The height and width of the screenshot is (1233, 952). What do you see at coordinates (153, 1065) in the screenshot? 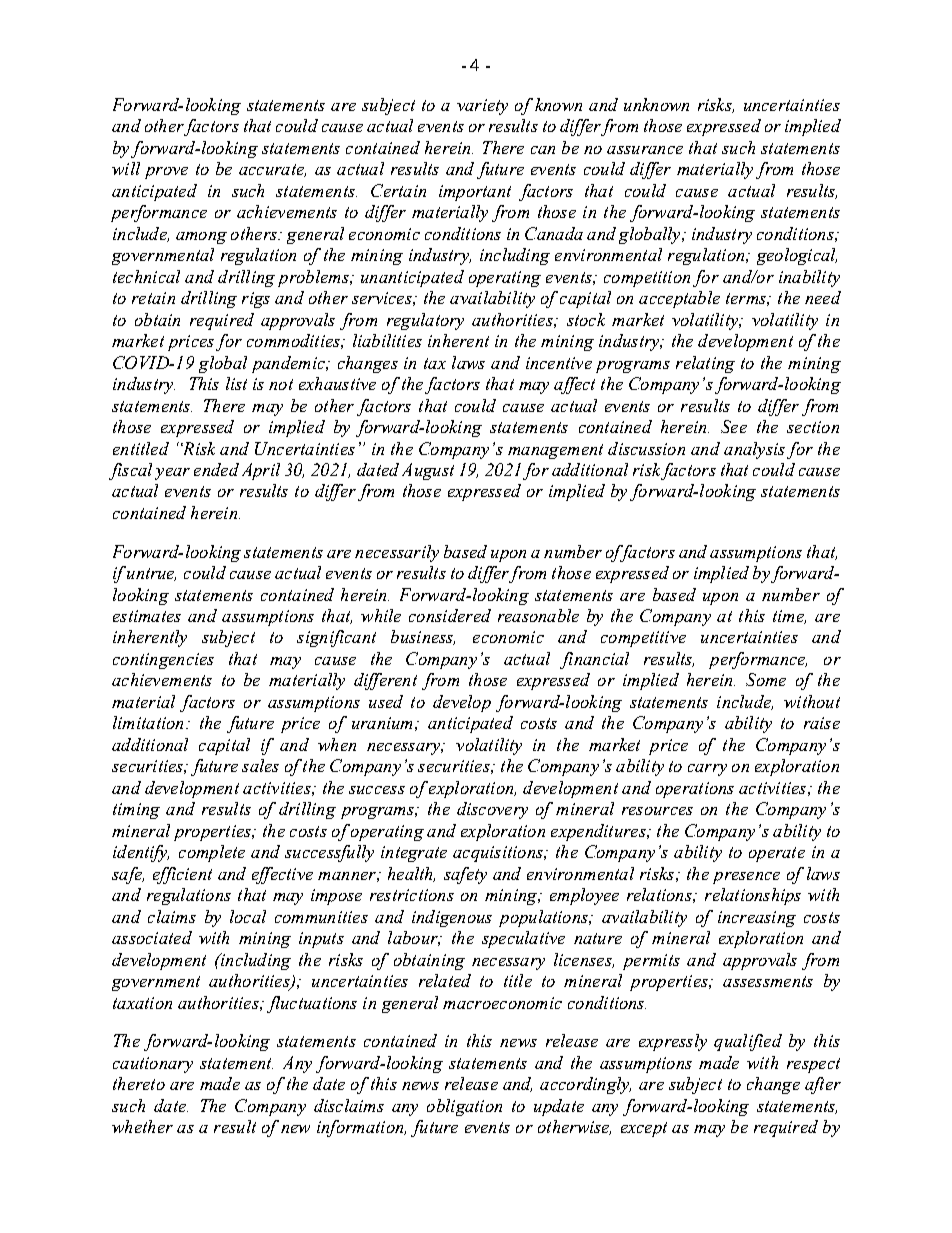
I see `cautionary` at bounding box center [153, 1065].
